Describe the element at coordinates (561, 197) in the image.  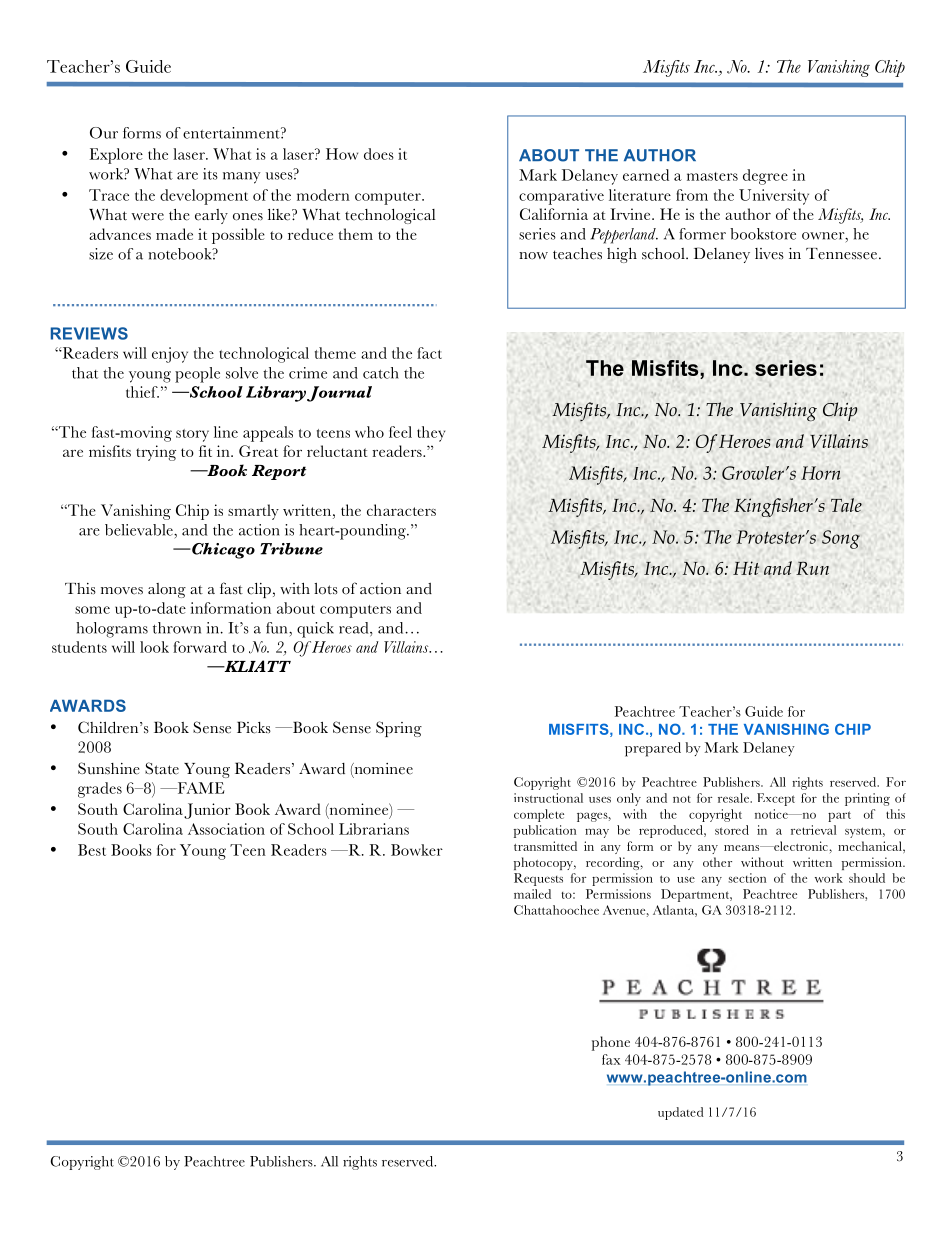
I see `comparative` at that location.
